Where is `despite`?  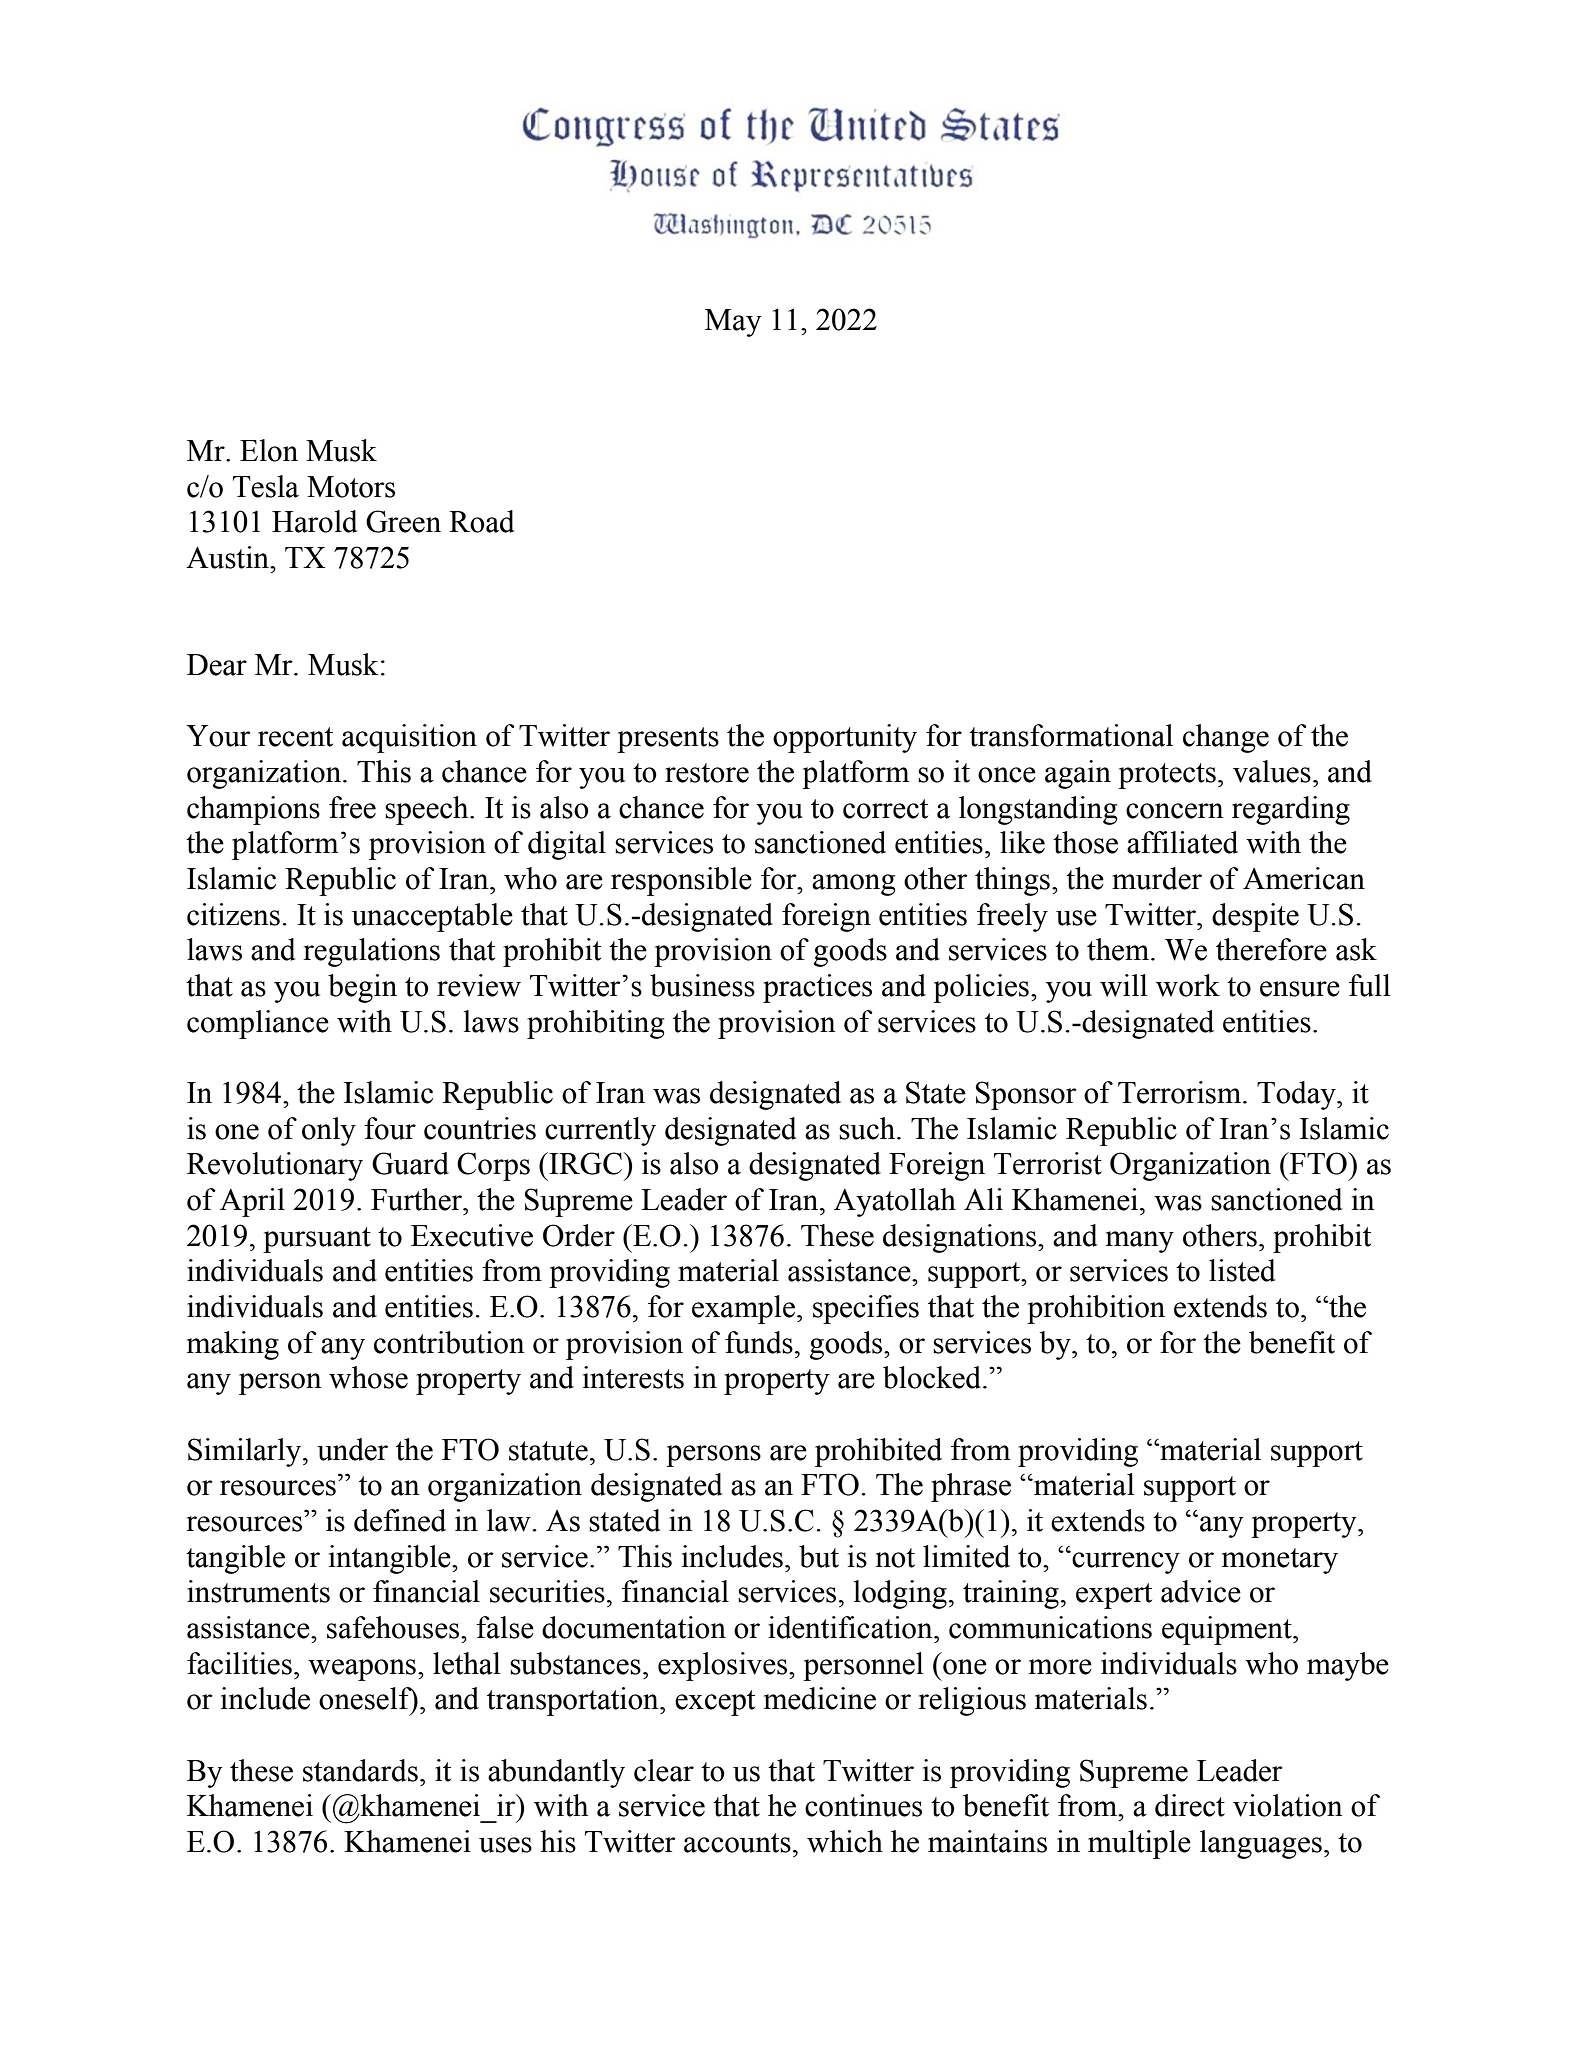
despite is located at coordinates (1255, 917).
